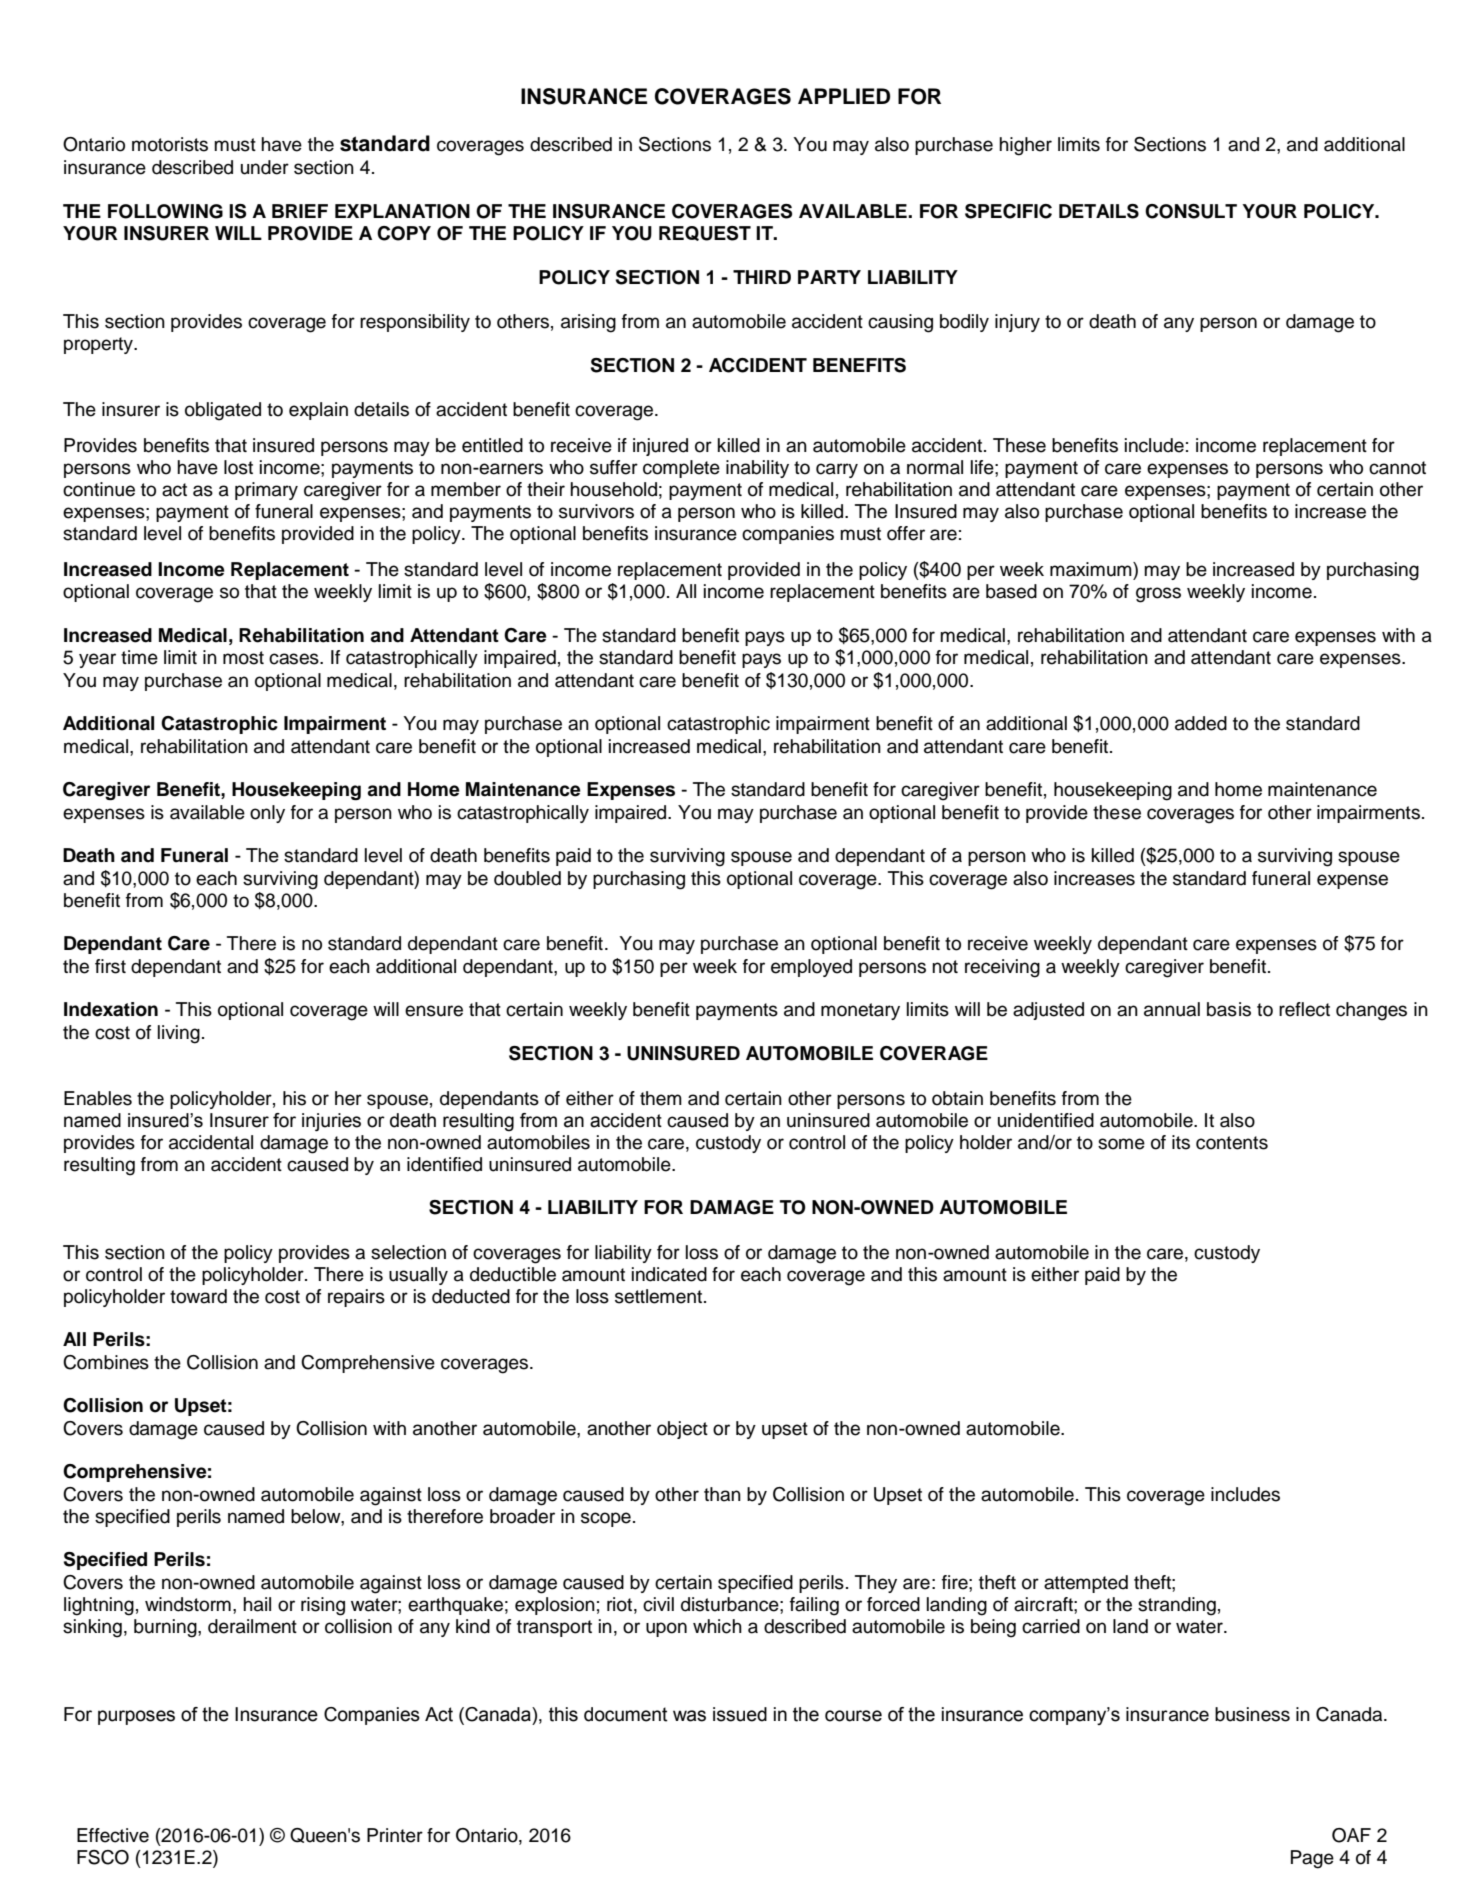 Image resolution: width=1463 pixels, height=1894 pixels. I want to click on under, so click(265, 167).
